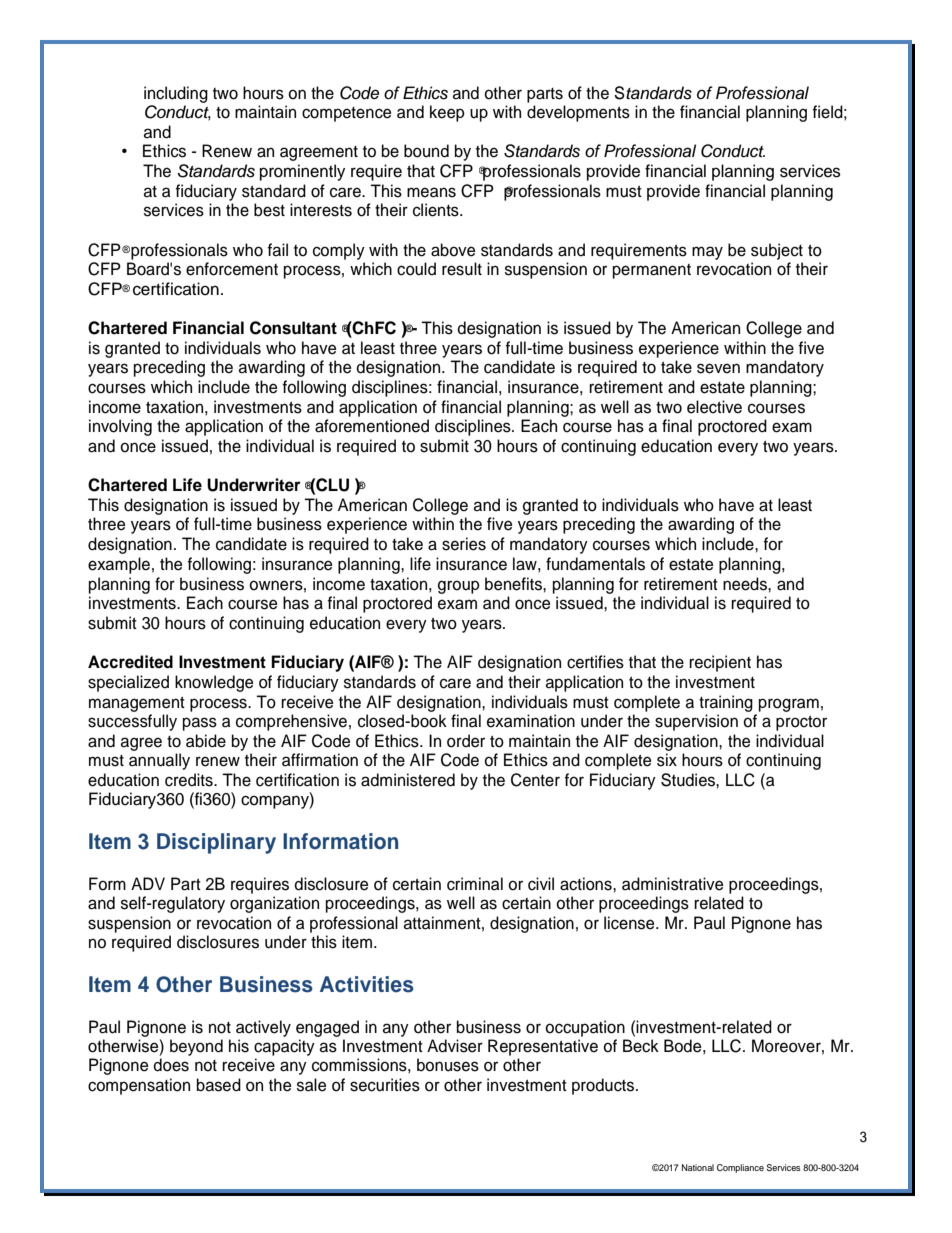 The image size is (952, 1233). I want to click on including, so click(176, 94).
